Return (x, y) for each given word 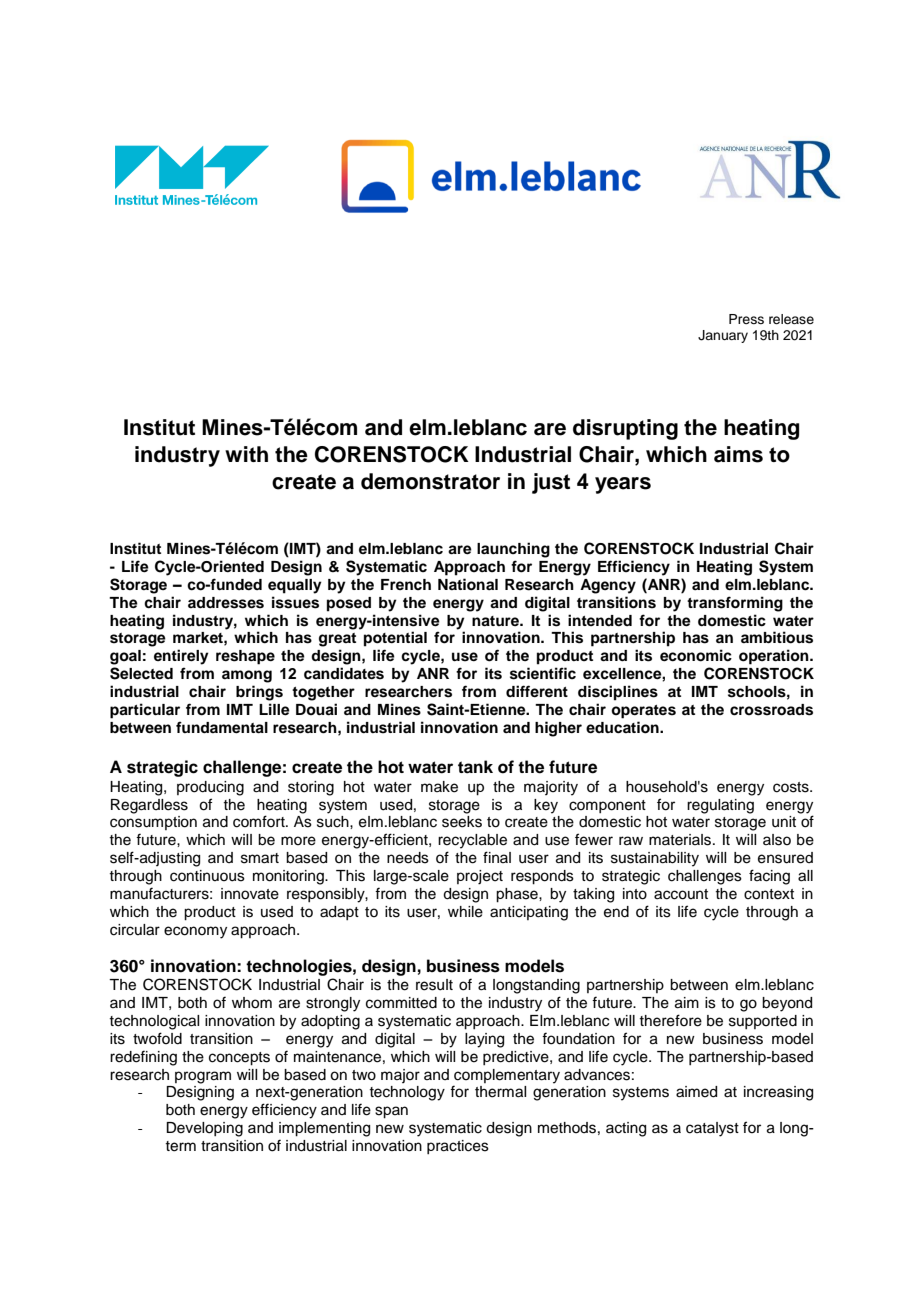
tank (475, 767)
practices (458, 1147)
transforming (735, 604)
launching (513, 550)
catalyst (712, 1129)
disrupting (625, 429)
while (465, 912)
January (723, 336)
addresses (226, 603)
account (681, 894)
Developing (204, 1129)
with (246, 454)
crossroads (771, 710)
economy (195, 932)
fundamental (222, 727)
